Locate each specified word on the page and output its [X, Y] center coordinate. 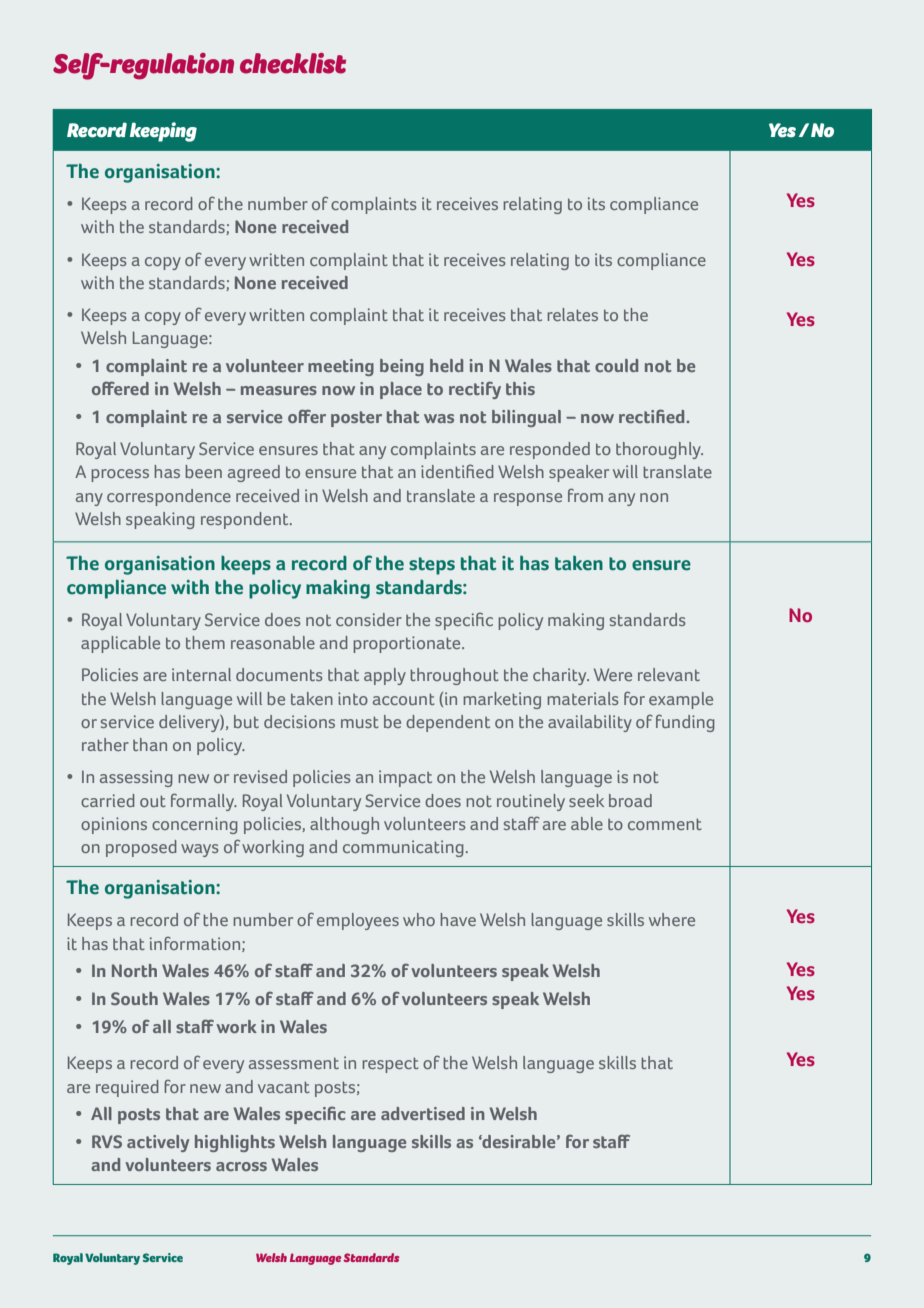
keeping [163, 132]
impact [405, 778]
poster [356, 419]
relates [572, 314]
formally [204, 802]
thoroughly [659, 450]
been [203, 471]
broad [630, 800]
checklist [293, 63]
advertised [423, 1113]
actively [158, 1143]
